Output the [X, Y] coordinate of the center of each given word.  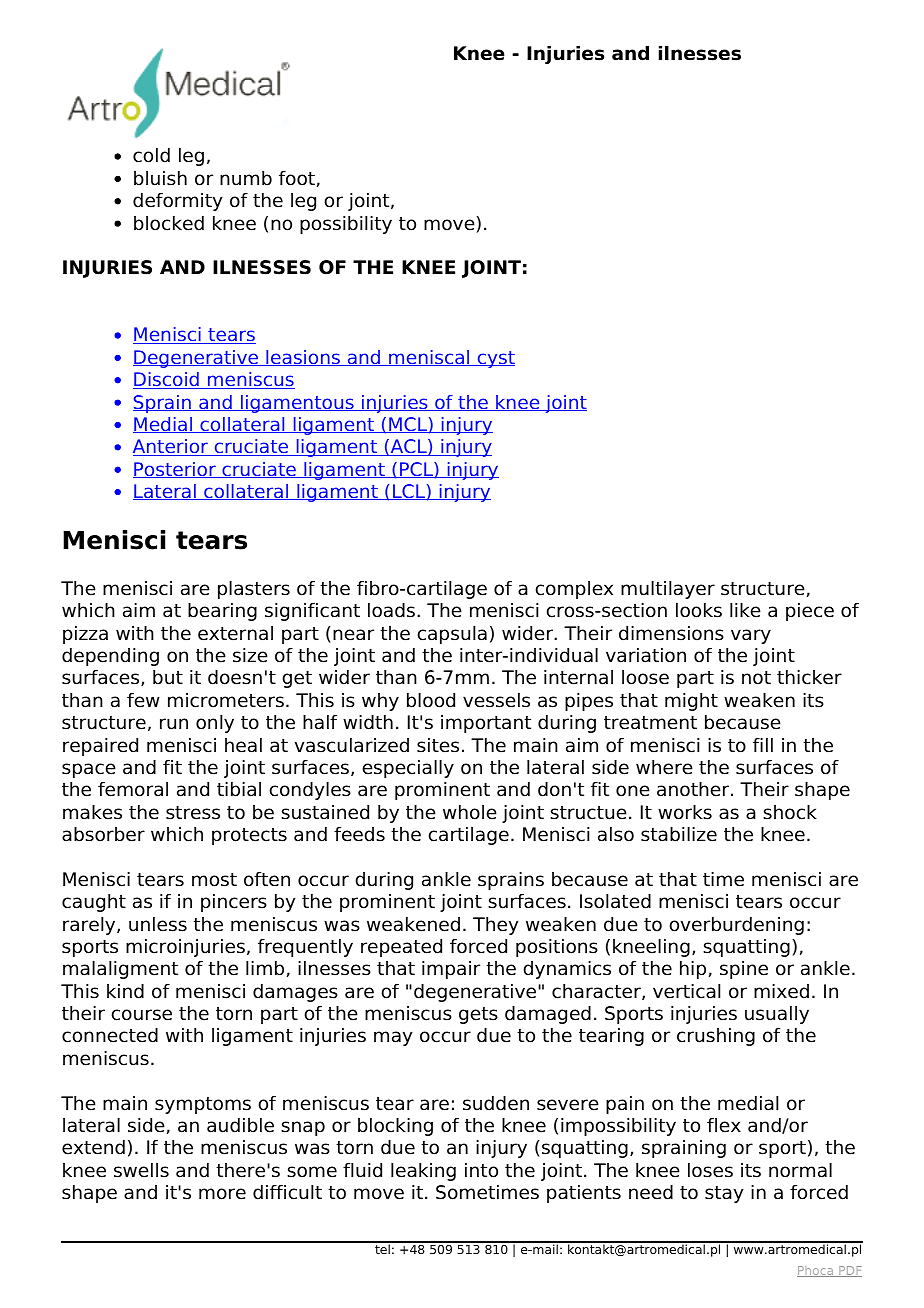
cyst [495, 359]
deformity [177, 202]
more [222, 1194]
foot [297, 178]
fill [763, 745]
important [486, 724]
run [174, 724]
